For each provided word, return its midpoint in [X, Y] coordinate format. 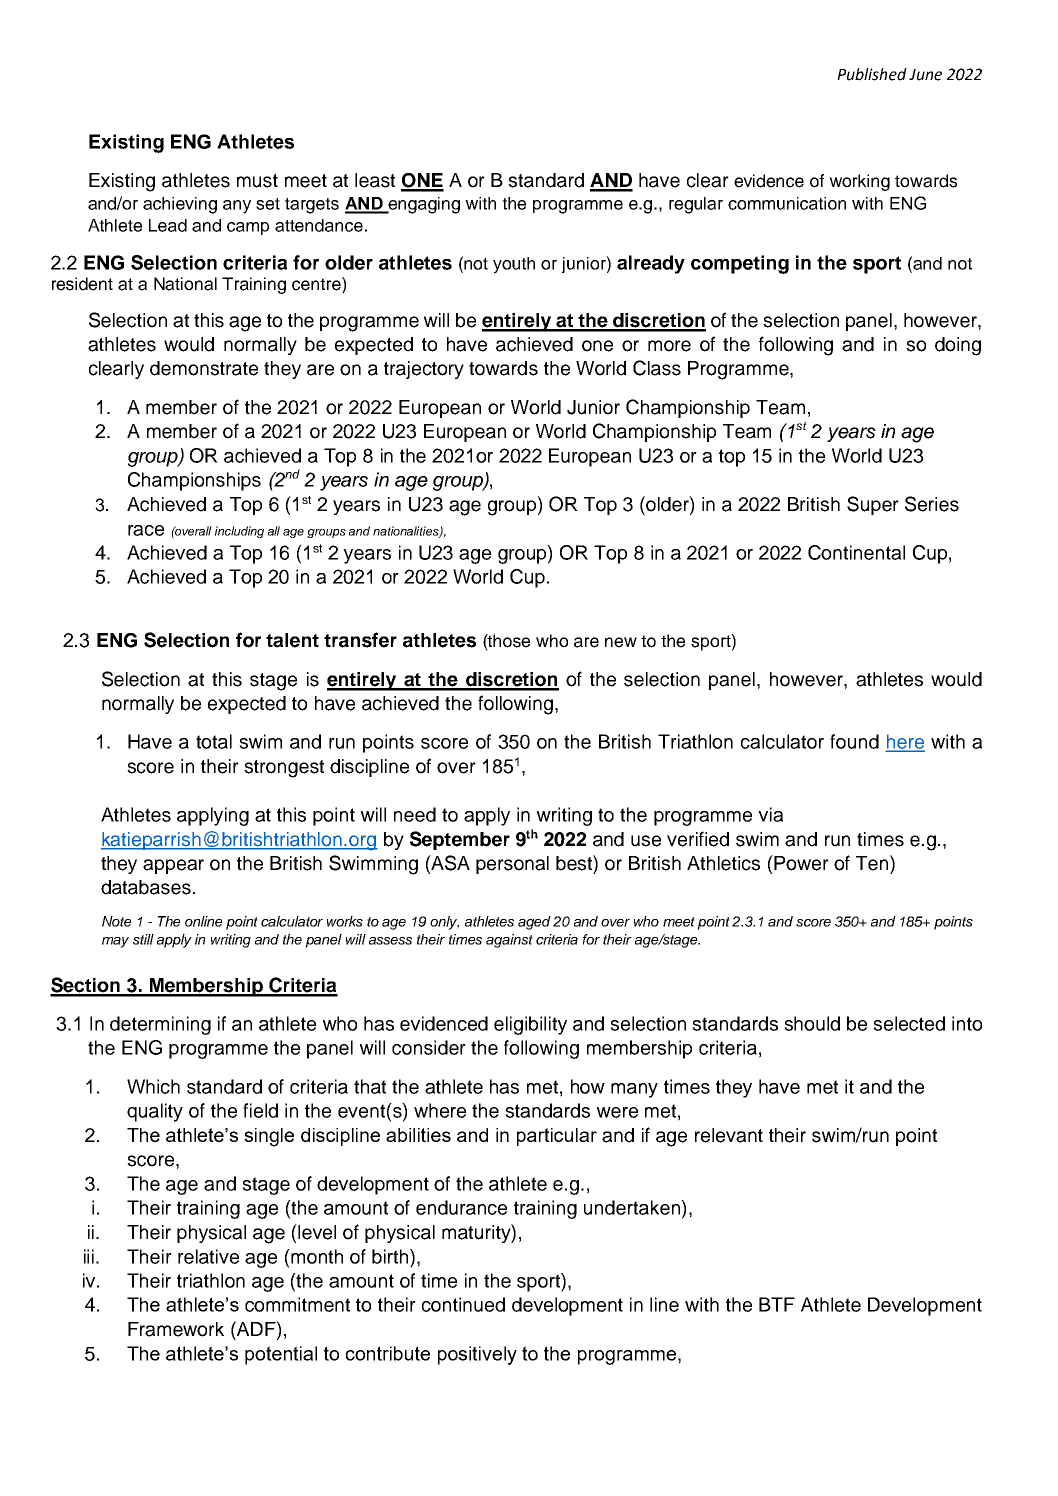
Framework [176, 1329]
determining [160, 1025]
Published [872, 74]
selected [909, 1023]
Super [873, 505]
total [214, 741]
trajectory [424, 370]
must [257, 181]
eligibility [530, 1025]
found [854, 741]
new [621, 642]
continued [463, 1304]
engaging [423, 205]
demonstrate [204, 368]
